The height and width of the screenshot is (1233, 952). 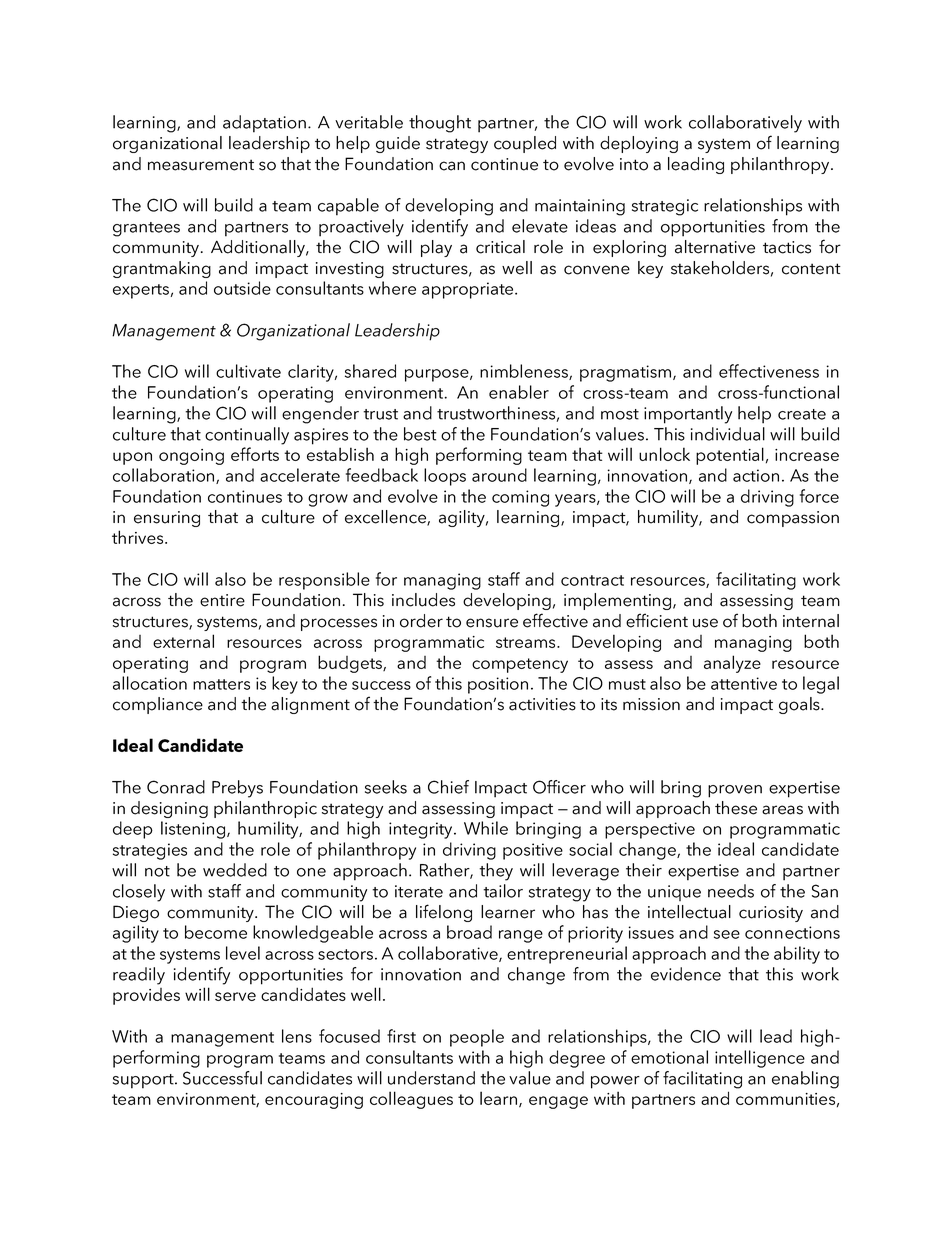 I want to click on deploying, so click(x=639, y=144).
